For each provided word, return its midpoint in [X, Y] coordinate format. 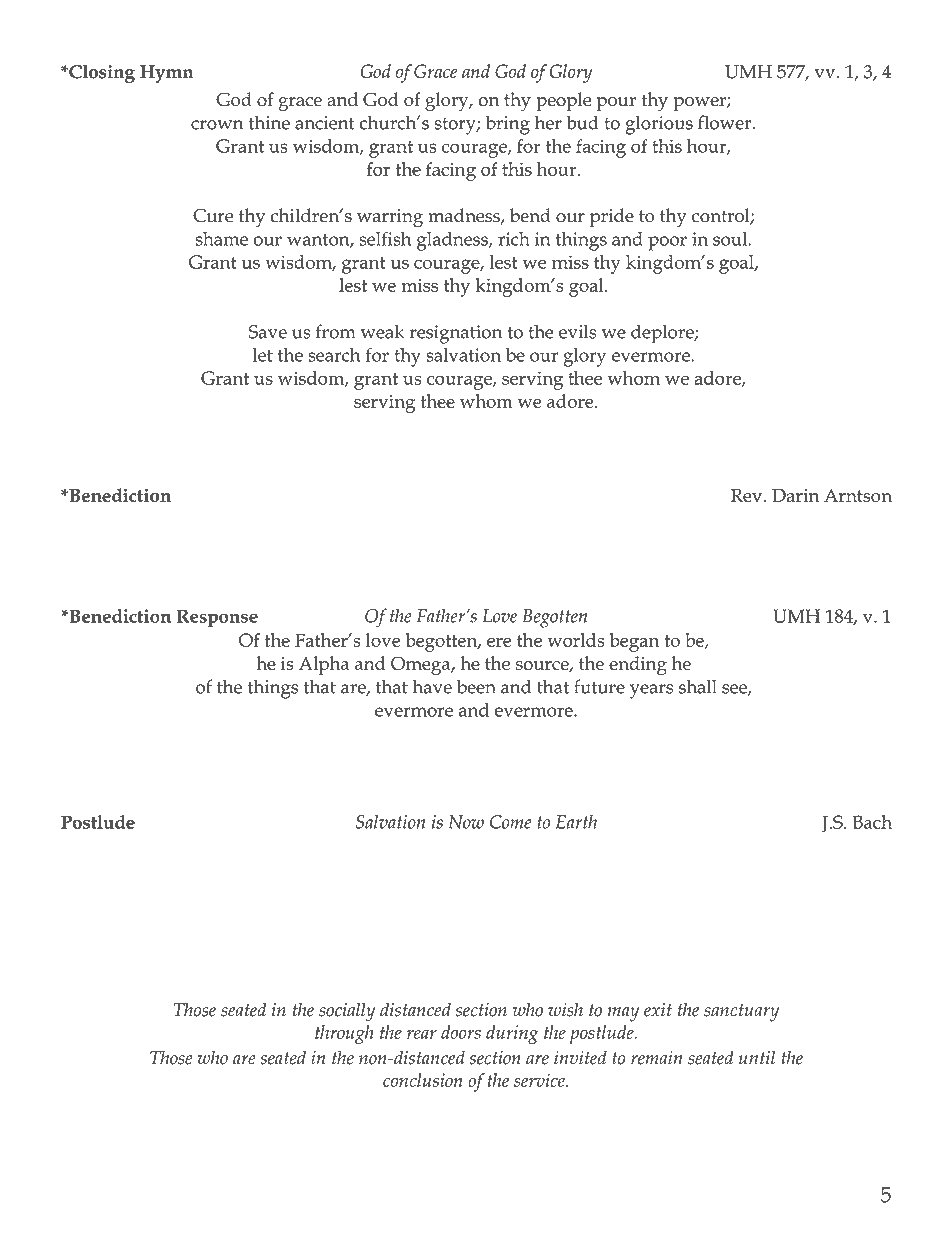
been [476, 686]
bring [508, 125]
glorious [659, 125]
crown [217, 125]
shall [698, 686]
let [263, 355]
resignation [456, 334]
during [512, 1034]
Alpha [324, 665]
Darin [795, 495]
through [344, 1034]
